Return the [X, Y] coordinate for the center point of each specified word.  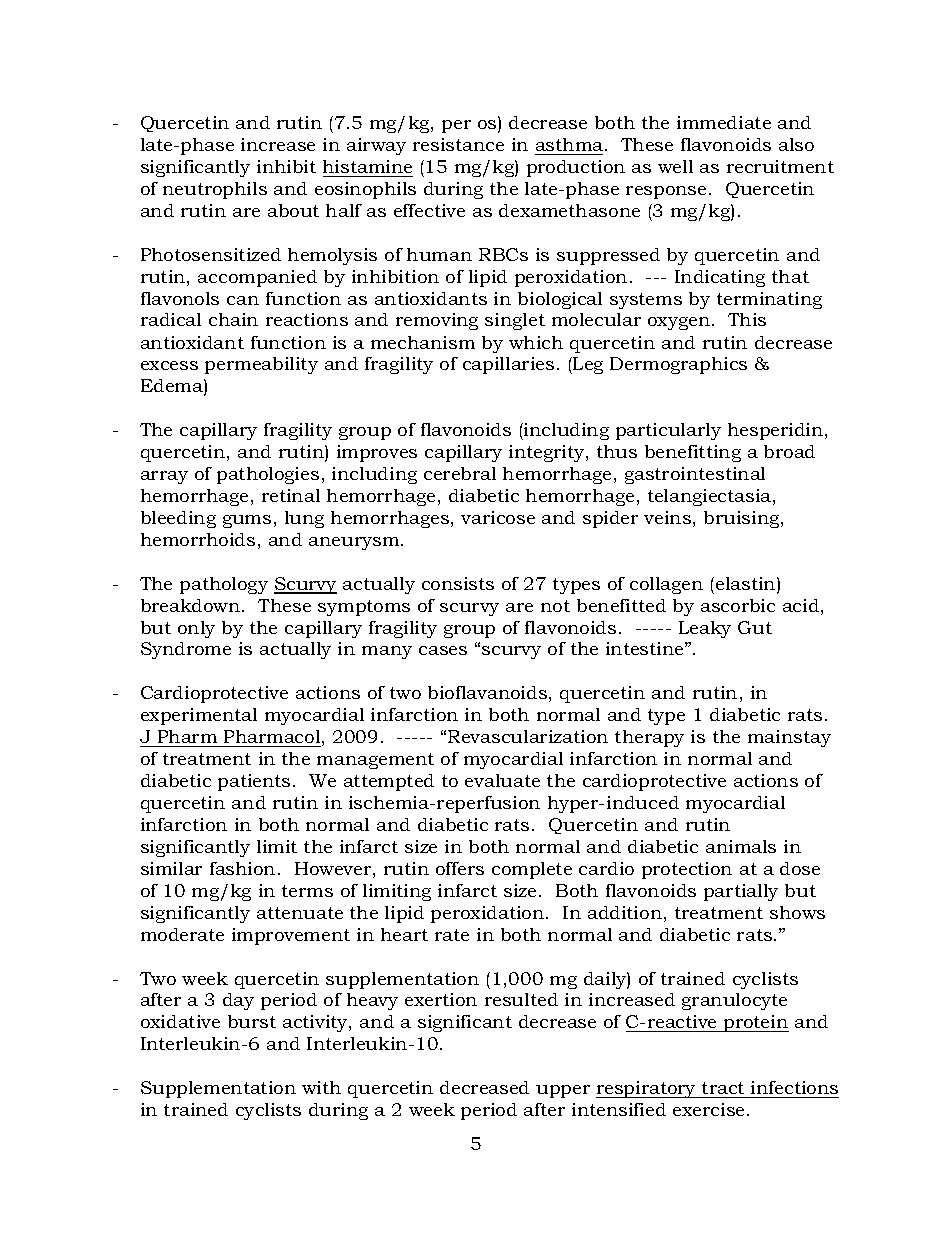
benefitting [693, 453]
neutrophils [215, 190]
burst [252, 1021]
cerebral [460, 473]
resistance [458, 144]
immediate [724, 122]
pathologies [268, 475]
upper [563, 1091]
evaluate [502, 780]
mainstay [789, 738]
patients [254, 782]
